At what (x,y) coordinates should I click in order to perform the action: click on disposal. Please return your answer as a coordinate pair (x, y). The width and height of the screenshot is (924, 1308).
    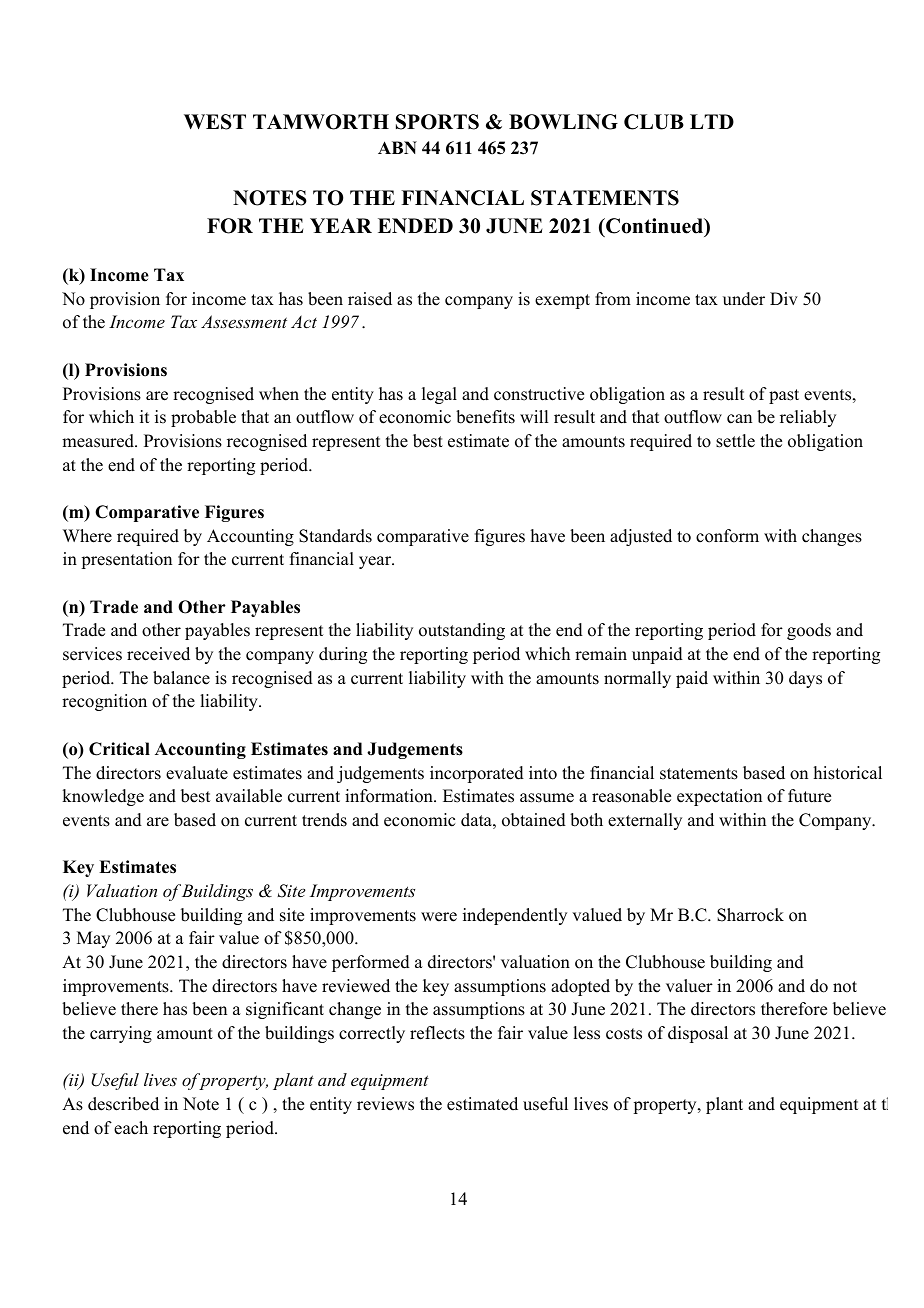
    Looking at the image, I should click on (698, 1034).
